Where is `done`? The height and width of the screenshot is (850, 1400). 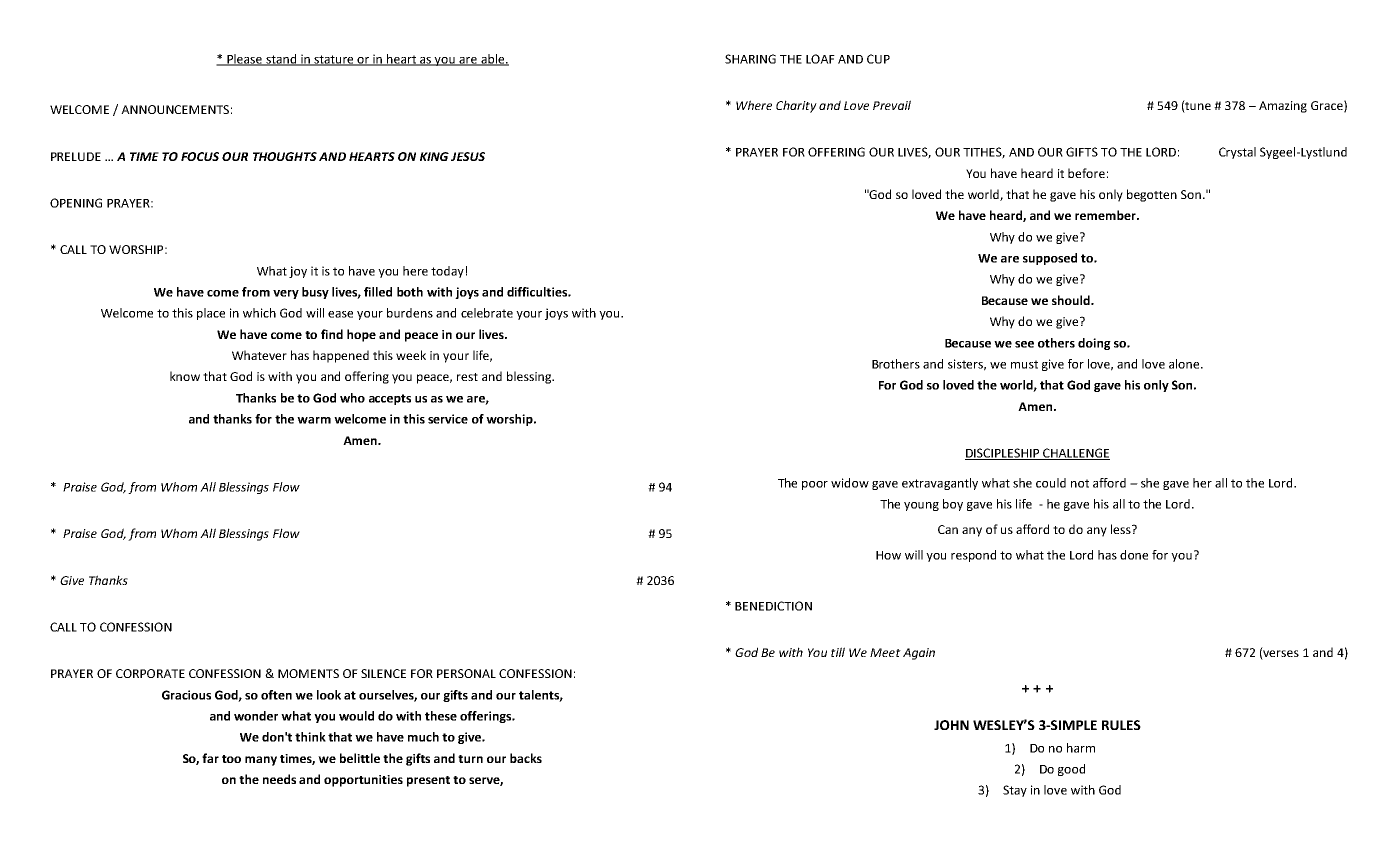
done is located at coordinates (1134, 555).
